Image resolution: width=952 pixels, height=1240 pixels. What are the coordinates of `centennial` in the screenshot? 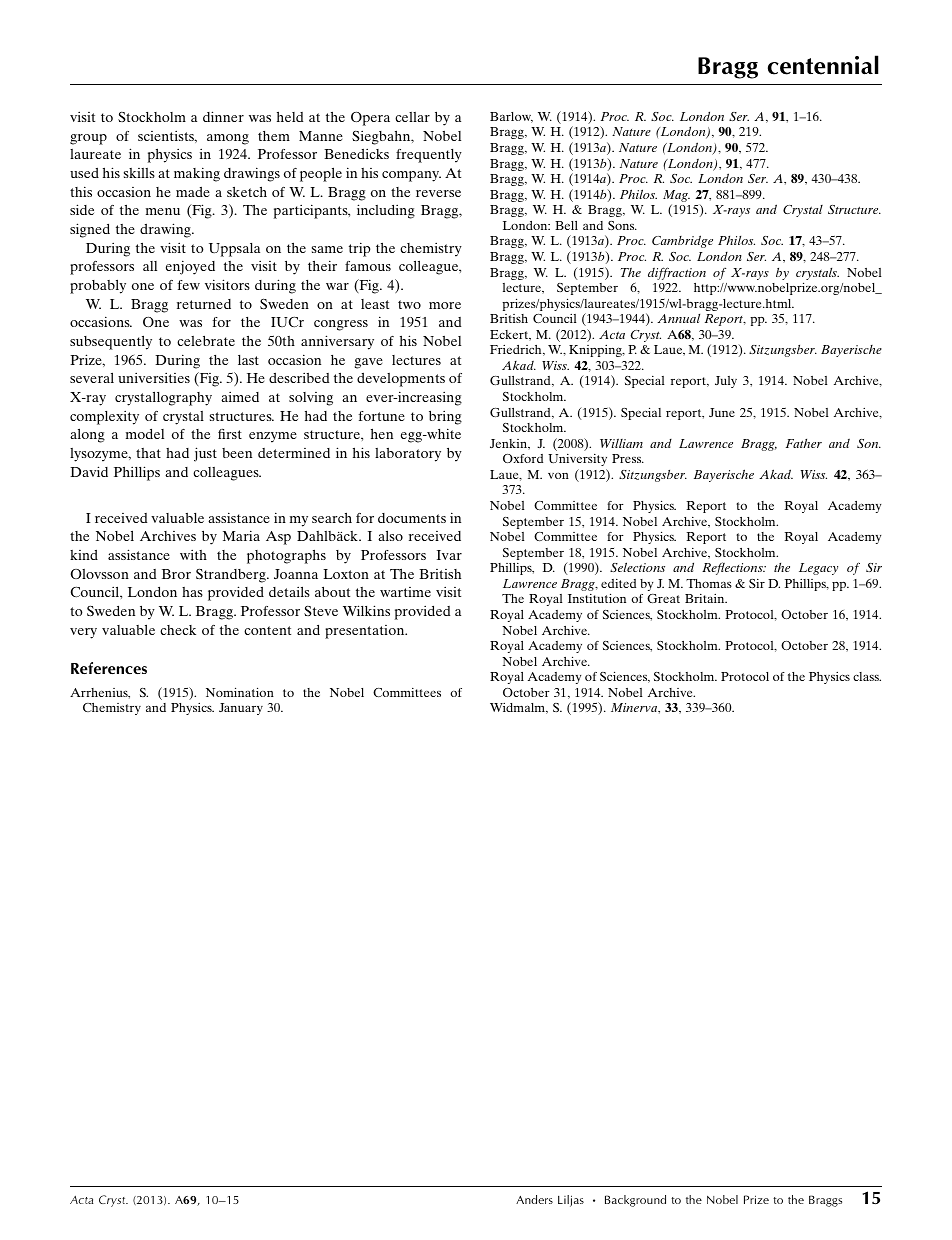 It's located at (823, 65).
